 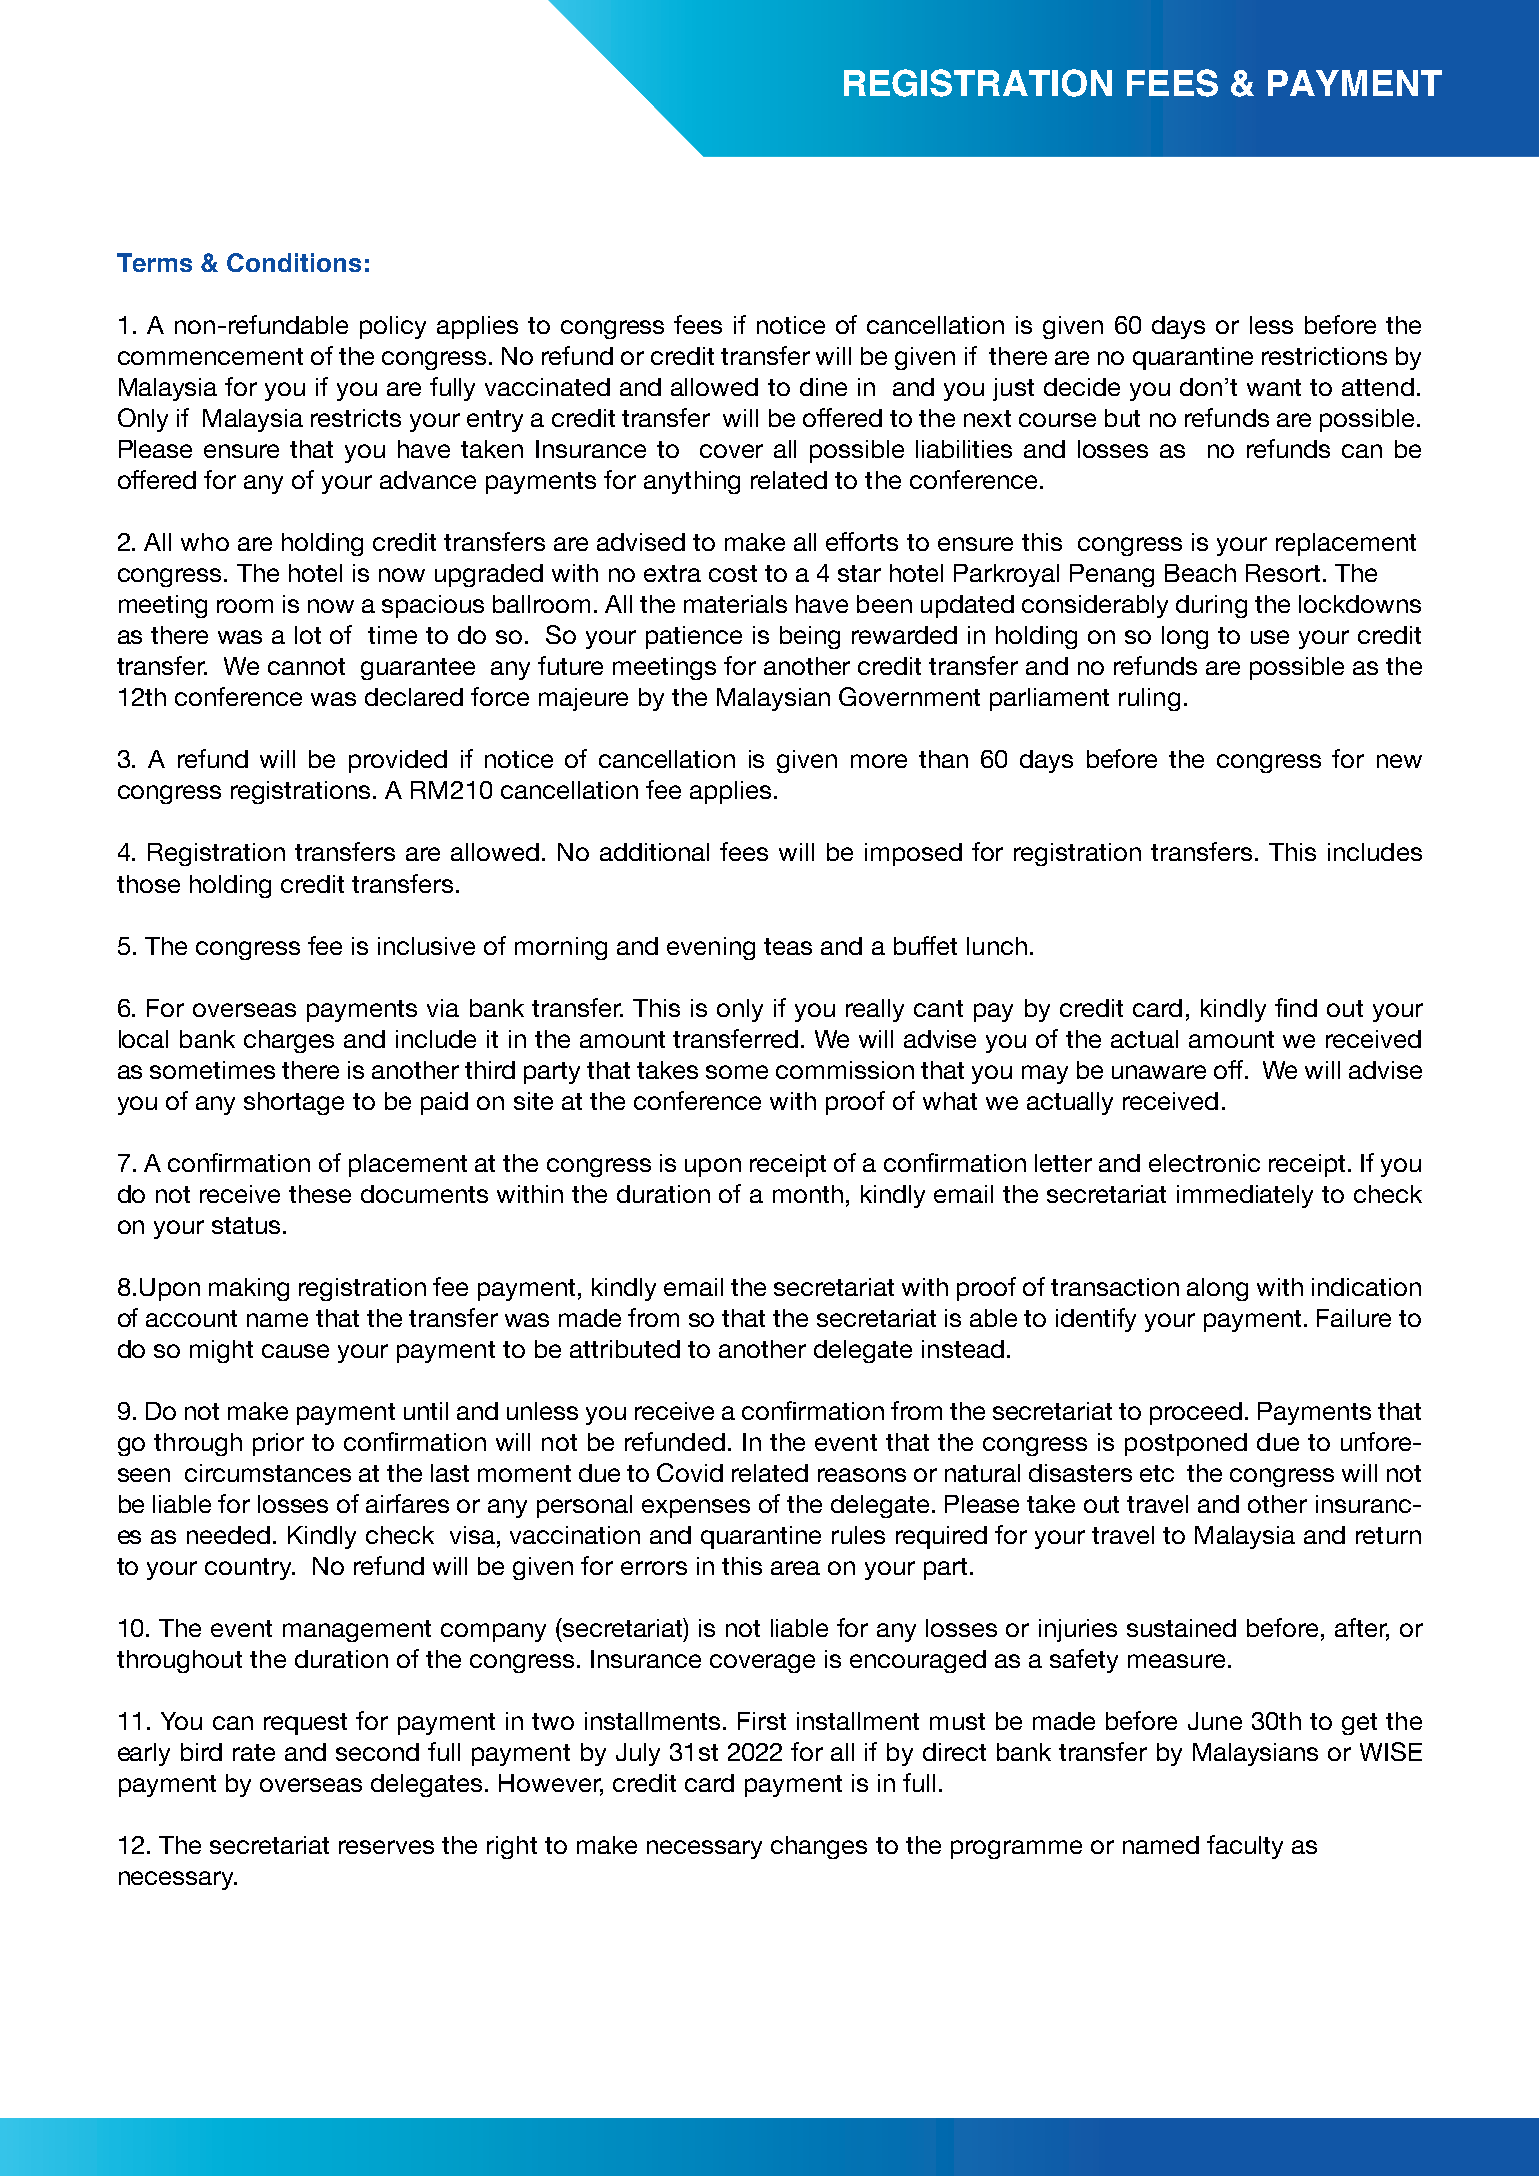 I want to click on rate, so click(x=254, y=1752).
